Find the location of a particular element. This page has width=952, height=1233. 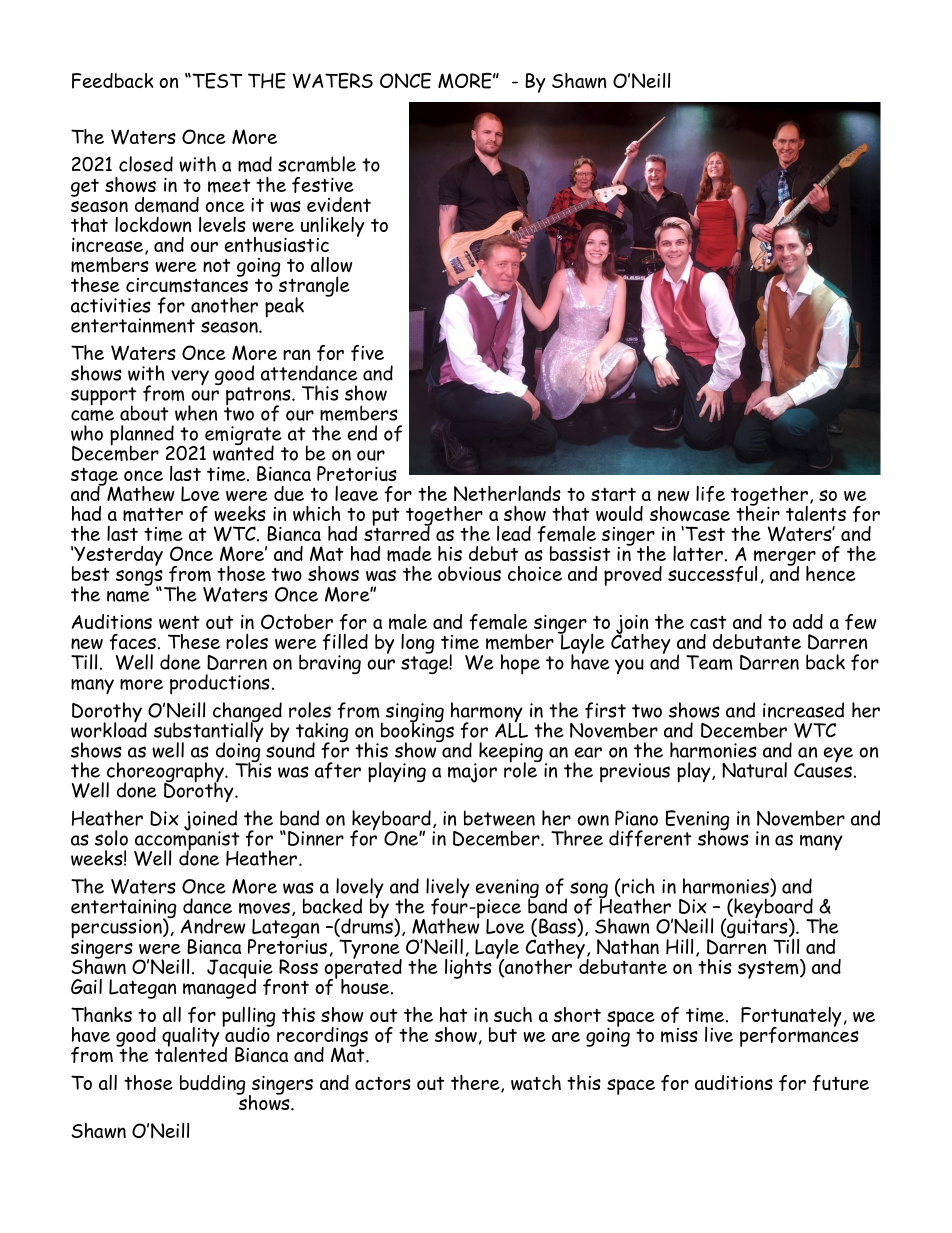

life is located at coordinates (710, 494).
